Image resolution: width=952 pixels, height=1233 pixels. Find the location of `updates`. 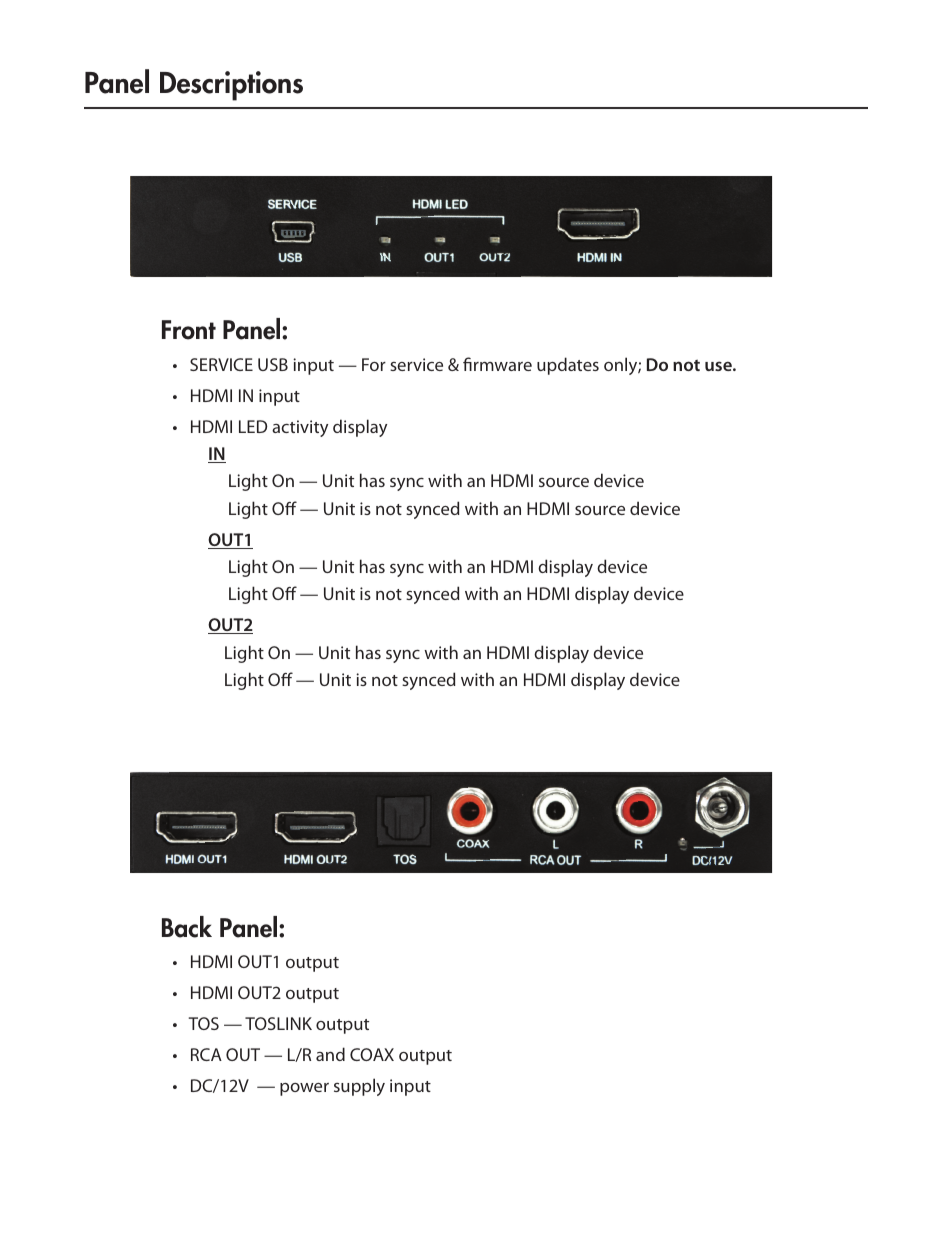

updates is located at coordinates (568, 366).
